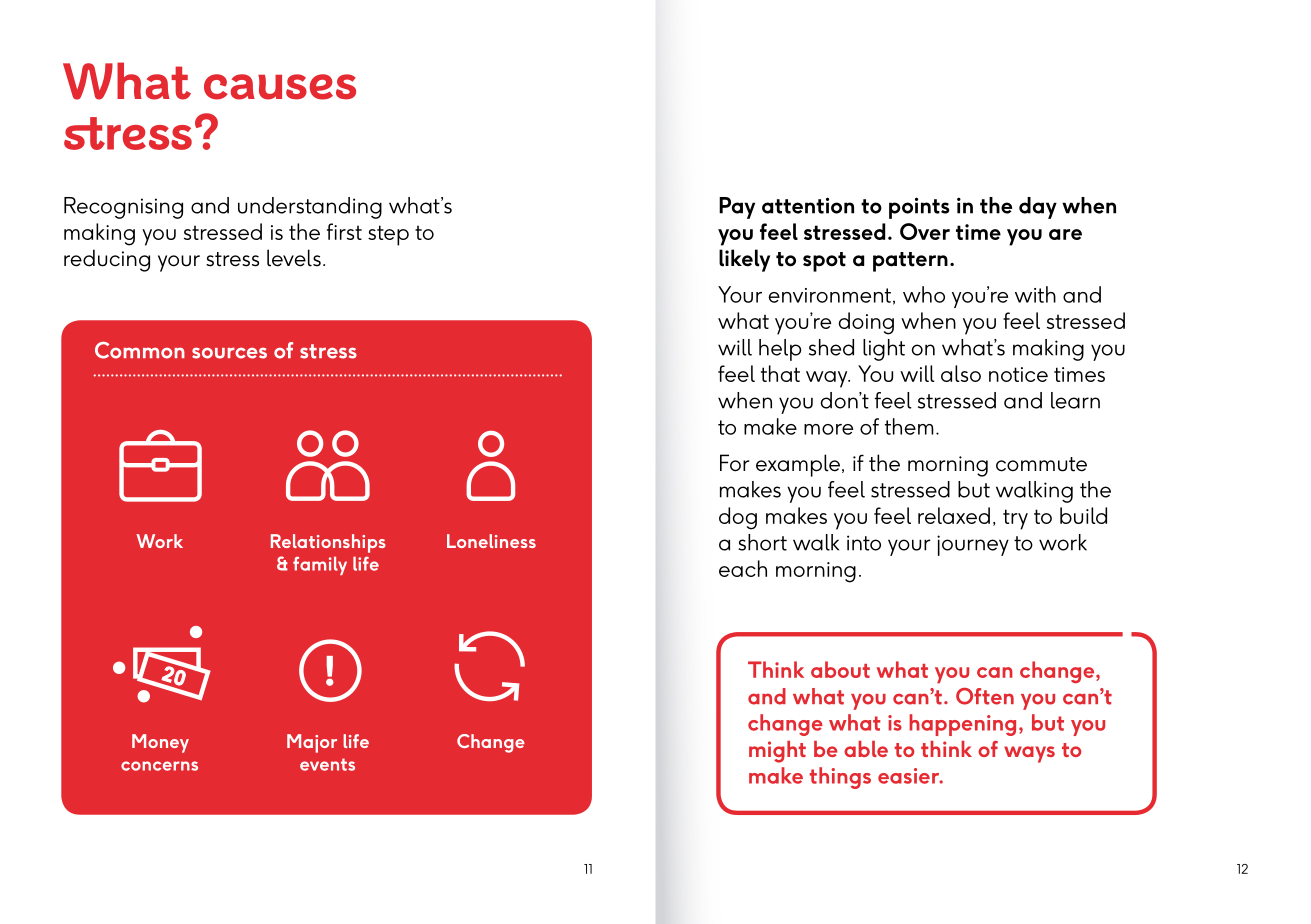  Describe the element at coordinates (777, 752) in the document. I see `might` at that location.
